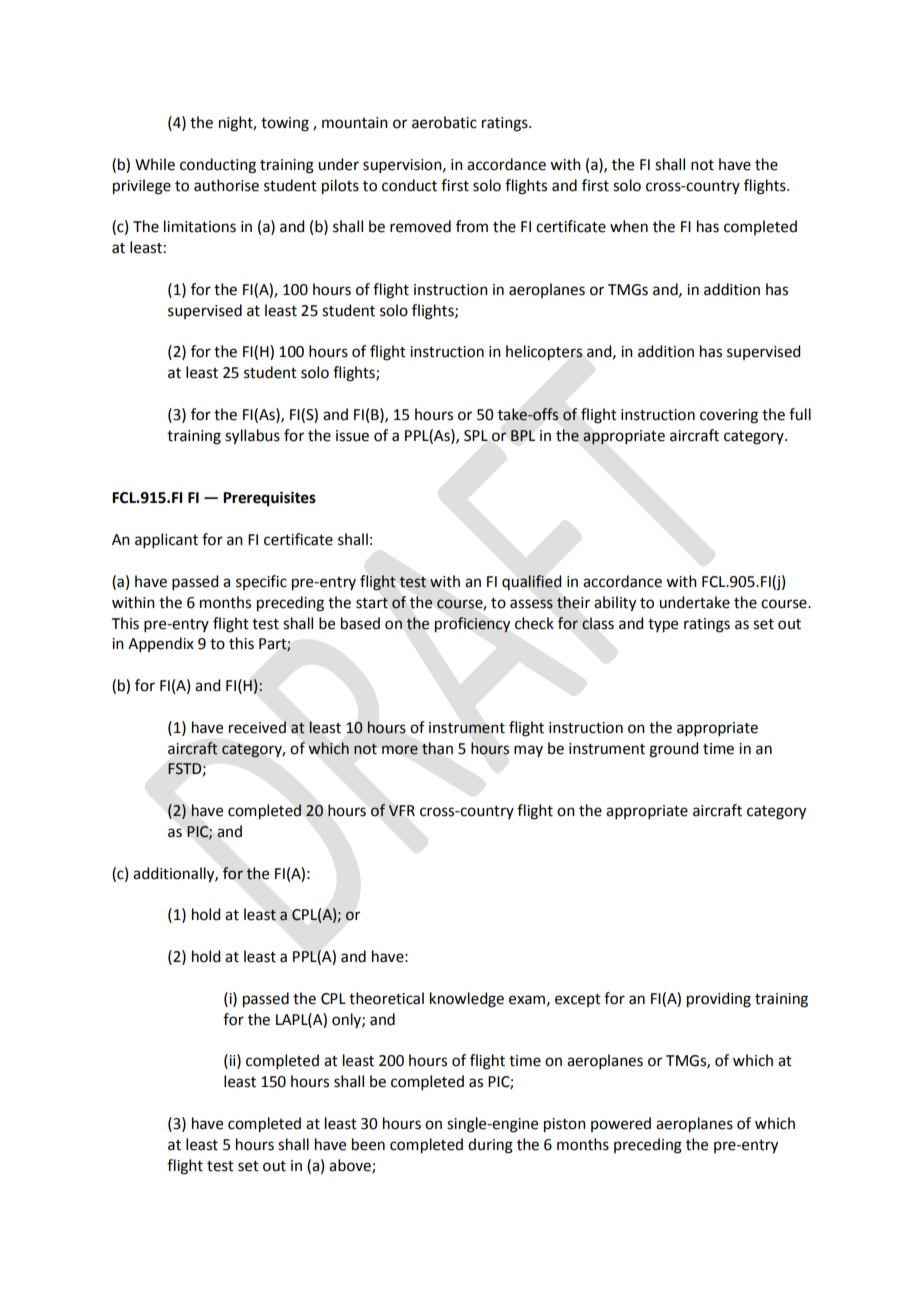 Image resolution: width=924 pixels, height=1308 pixels. I want to click on above, so click(351, 1166).
